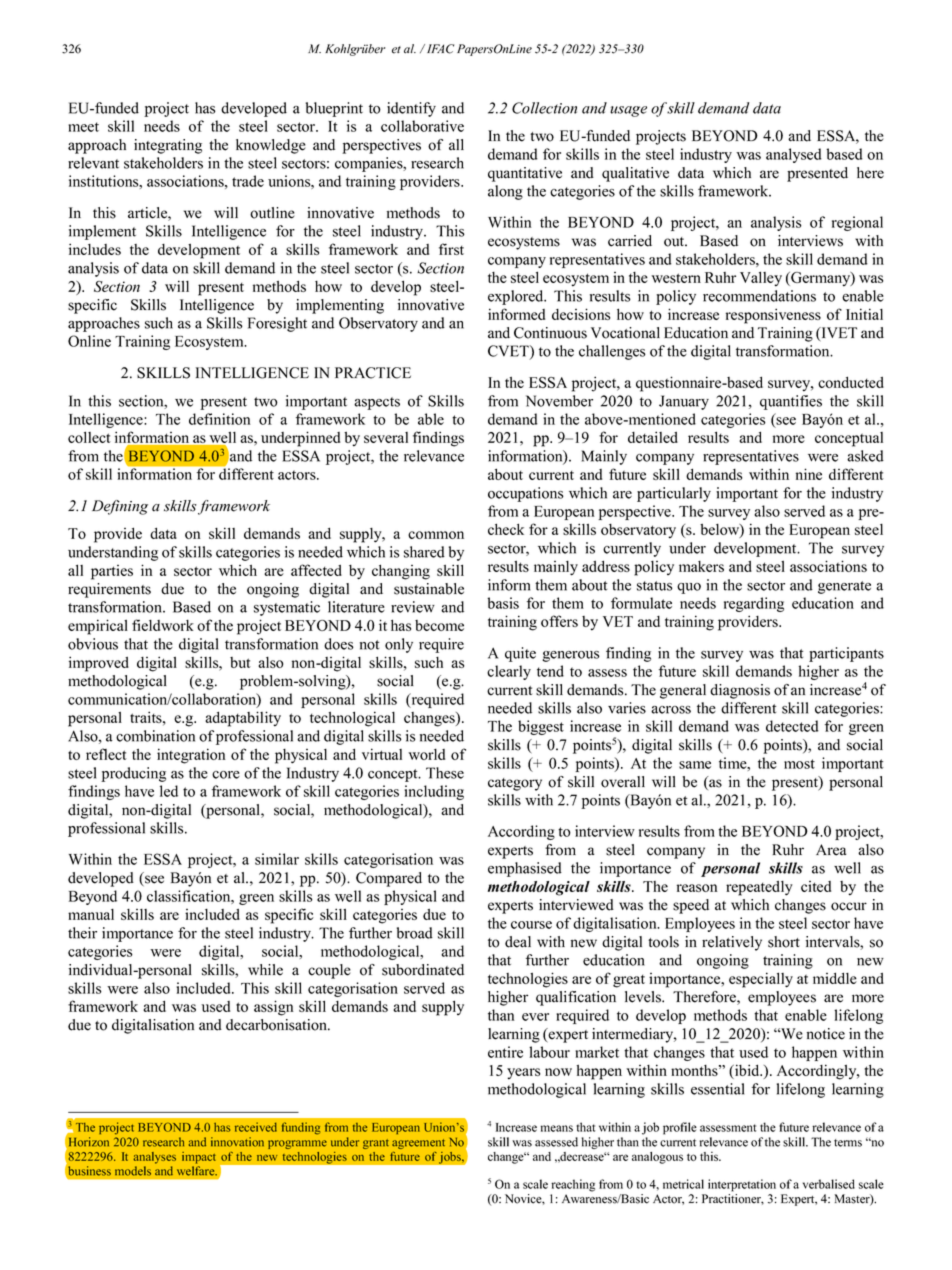  I want to click on quantifies, so click(791, 402).
